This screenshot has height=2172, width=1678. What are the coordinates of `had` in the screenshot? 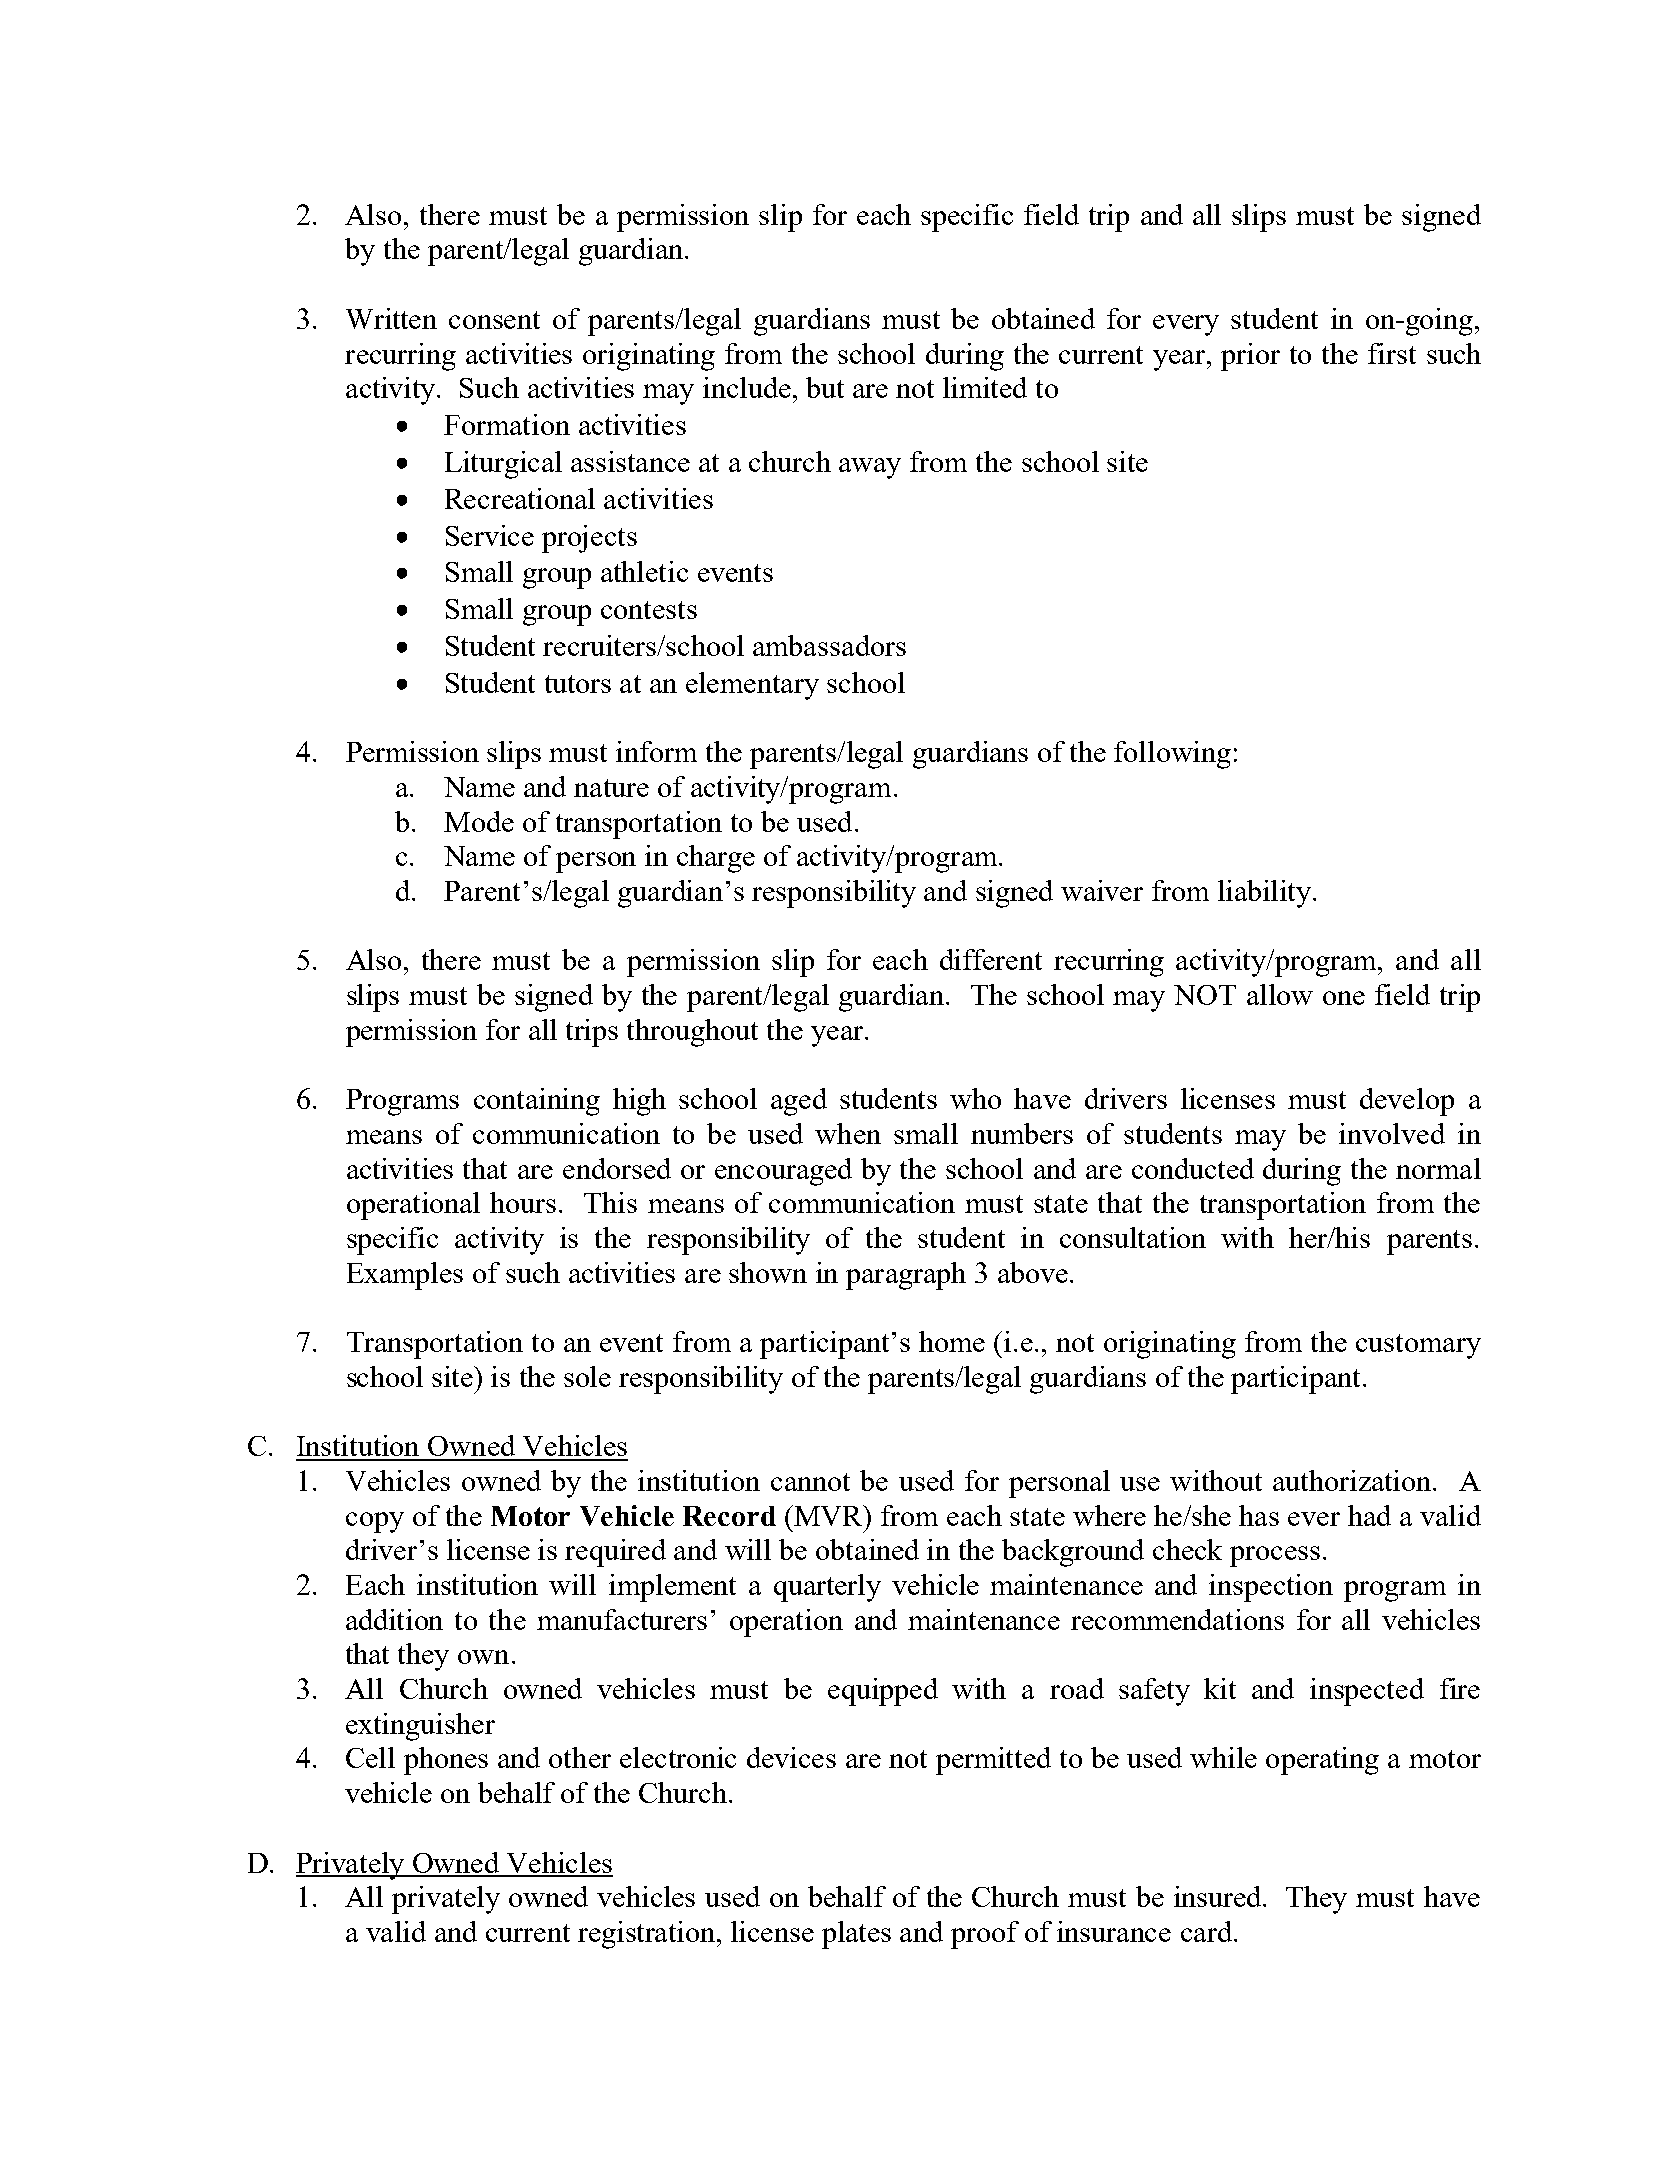 It's located at (1369, 1515).
